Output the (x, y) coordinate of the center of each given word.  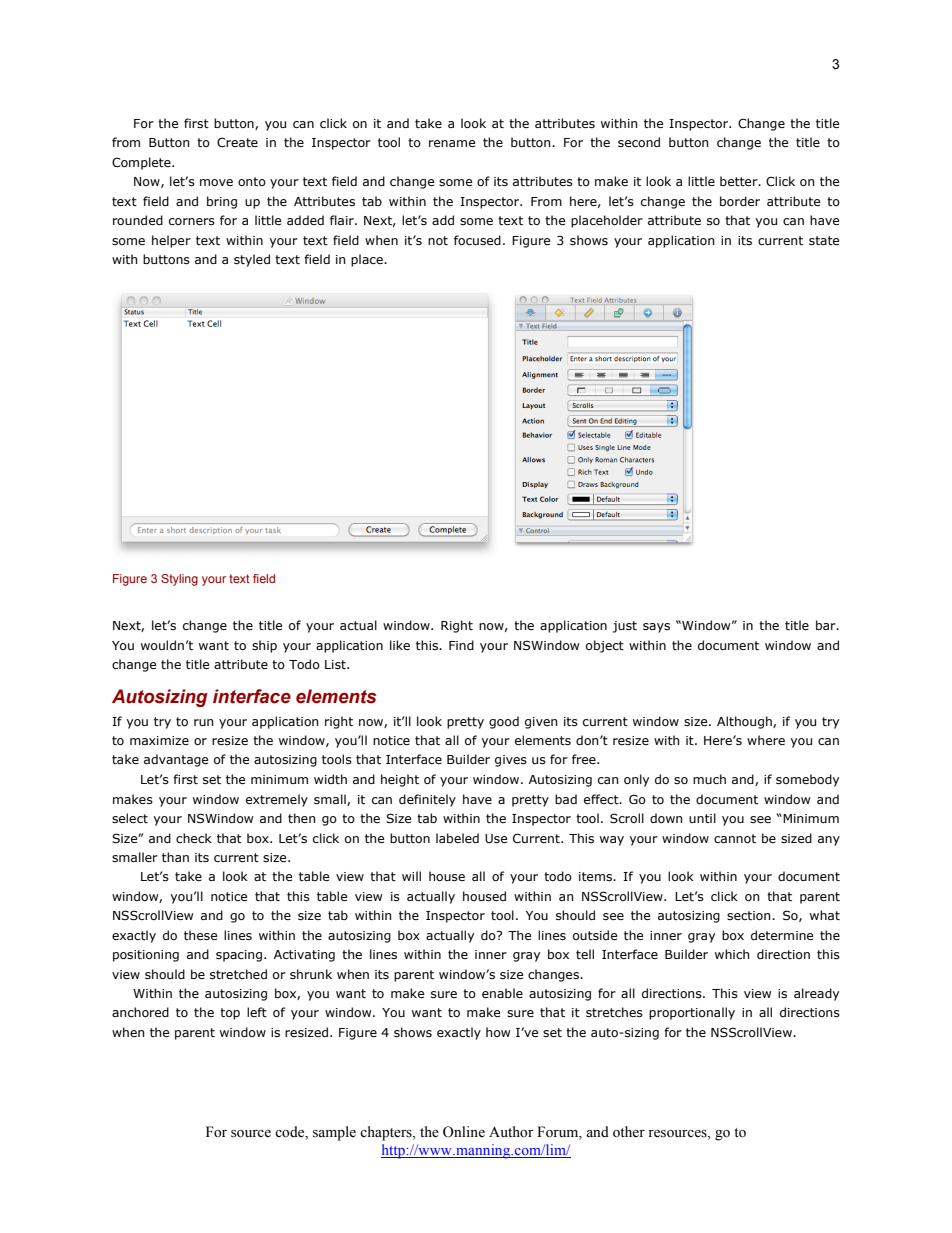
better (740, 181)
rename (452, 143)
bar (827, 625)
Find (461, 645)
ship (264, 646)
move (216, 182)
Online (464, 1132)
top (230, 1014)
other (629, 1132)
